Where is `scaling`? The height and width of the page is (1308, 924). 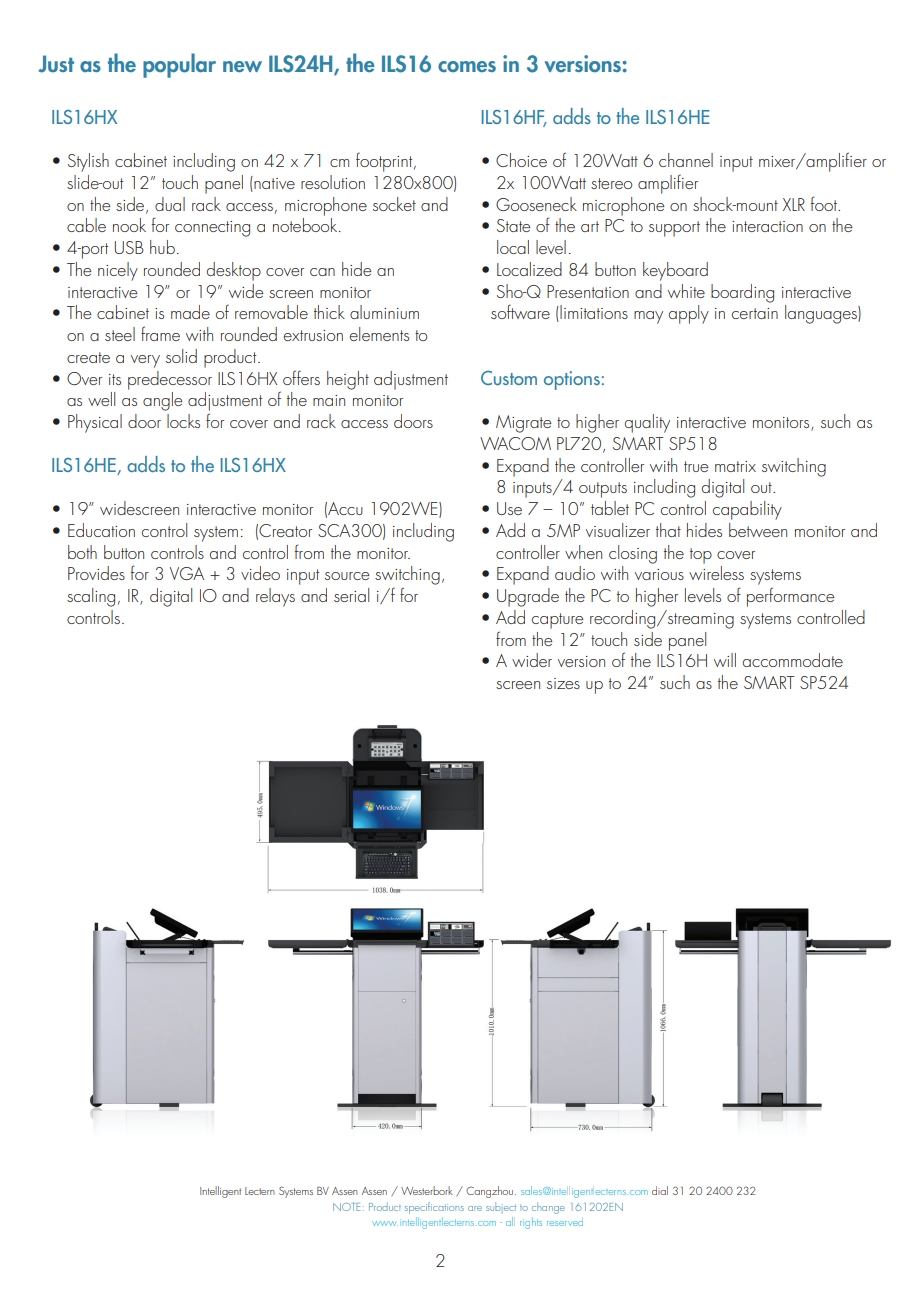 scaling is located at coordinates (91, 597).
